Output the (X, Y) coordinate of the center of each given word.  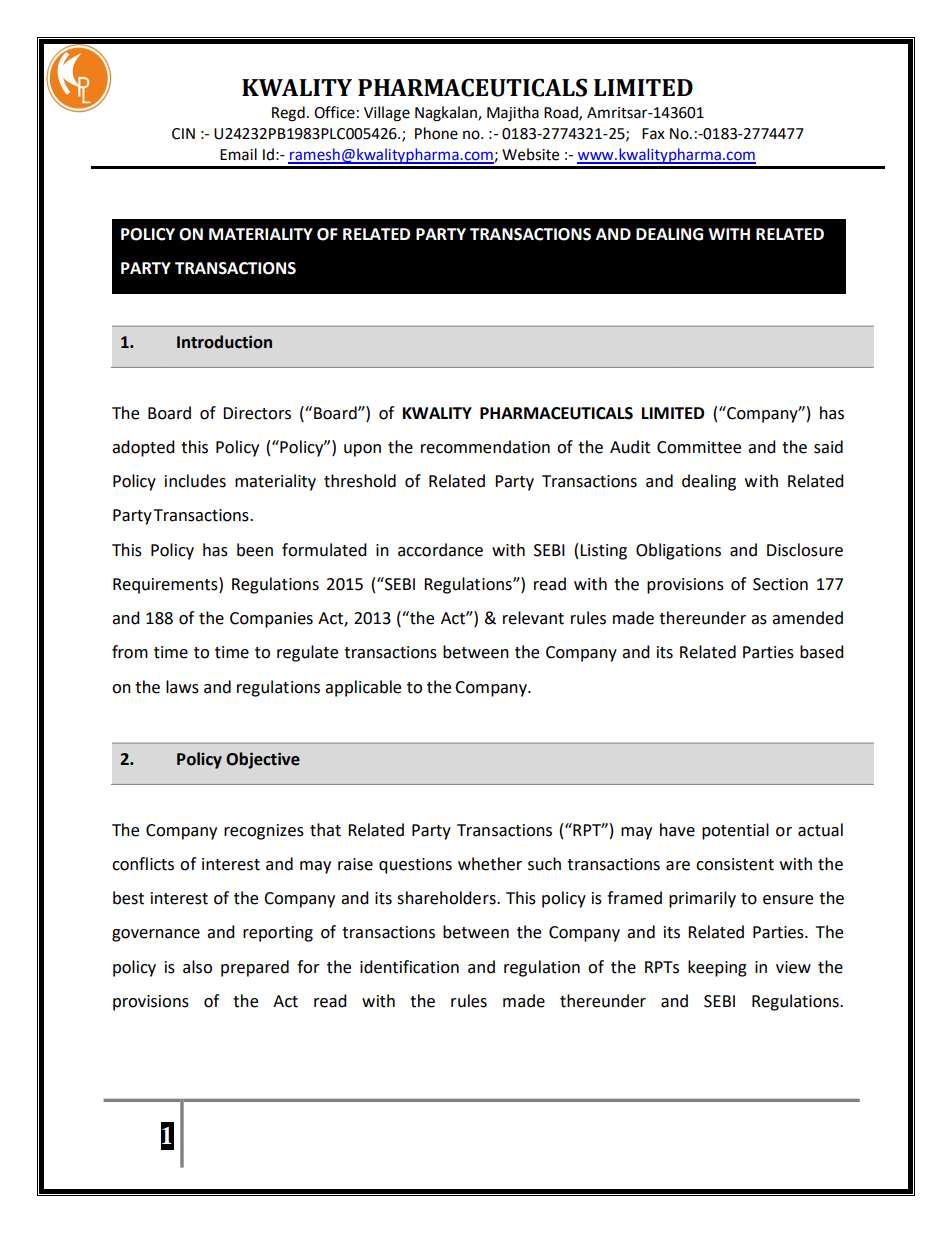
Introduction (224, 342)
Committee (699, 447)
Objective (263, 760)
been (255, 550)
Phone (436, 133)
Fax (653, 134)
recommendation (485, 447)
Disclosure (805, 550)
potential (735, 831)
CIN (183, 134)
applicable (363, 688)
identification (409, 967)
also (197, 967)
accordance (440, 550)
